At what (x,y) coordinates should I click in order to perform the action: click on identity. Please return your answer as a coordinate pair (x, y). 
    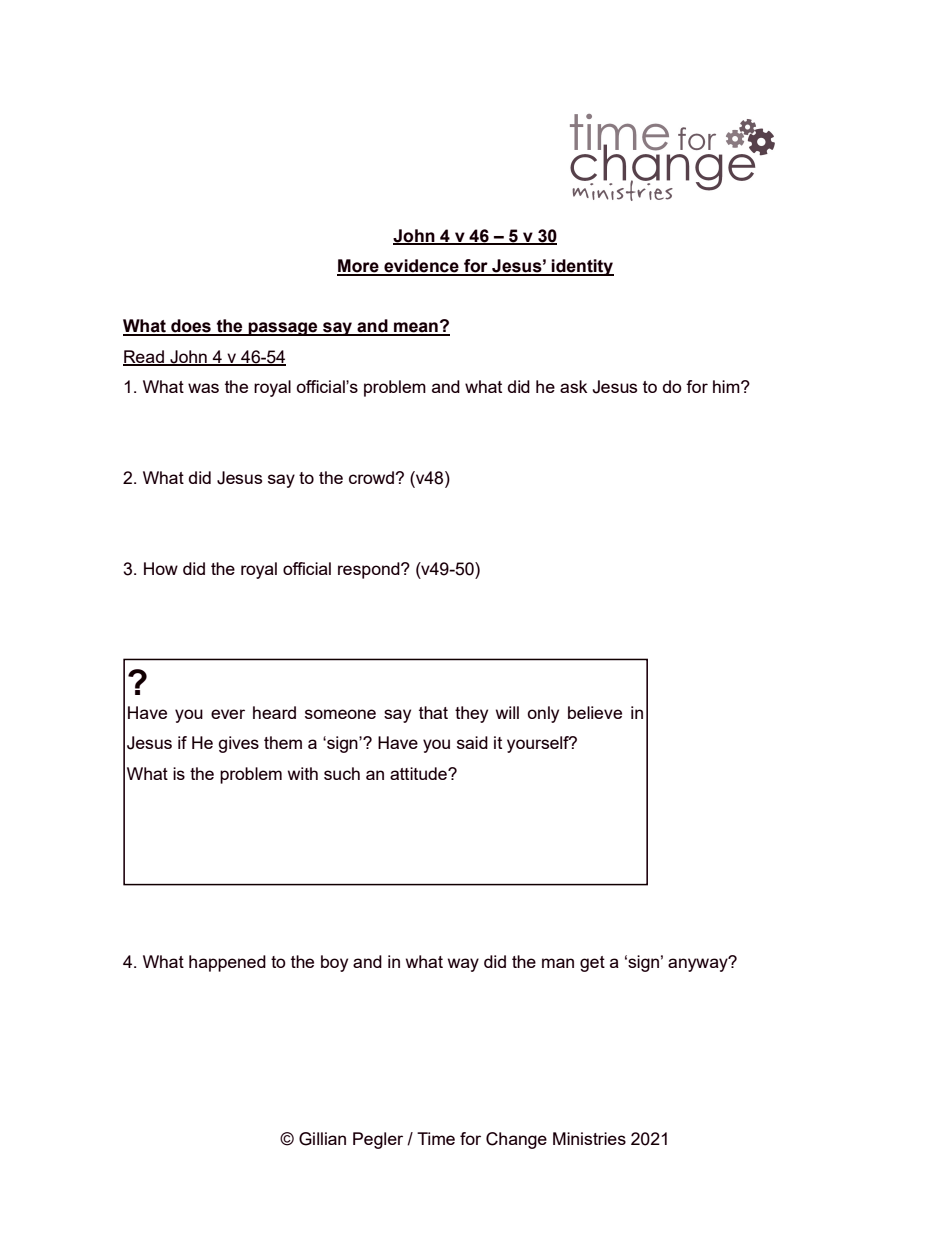
    Looking at the image, I should click on (582, 267).
